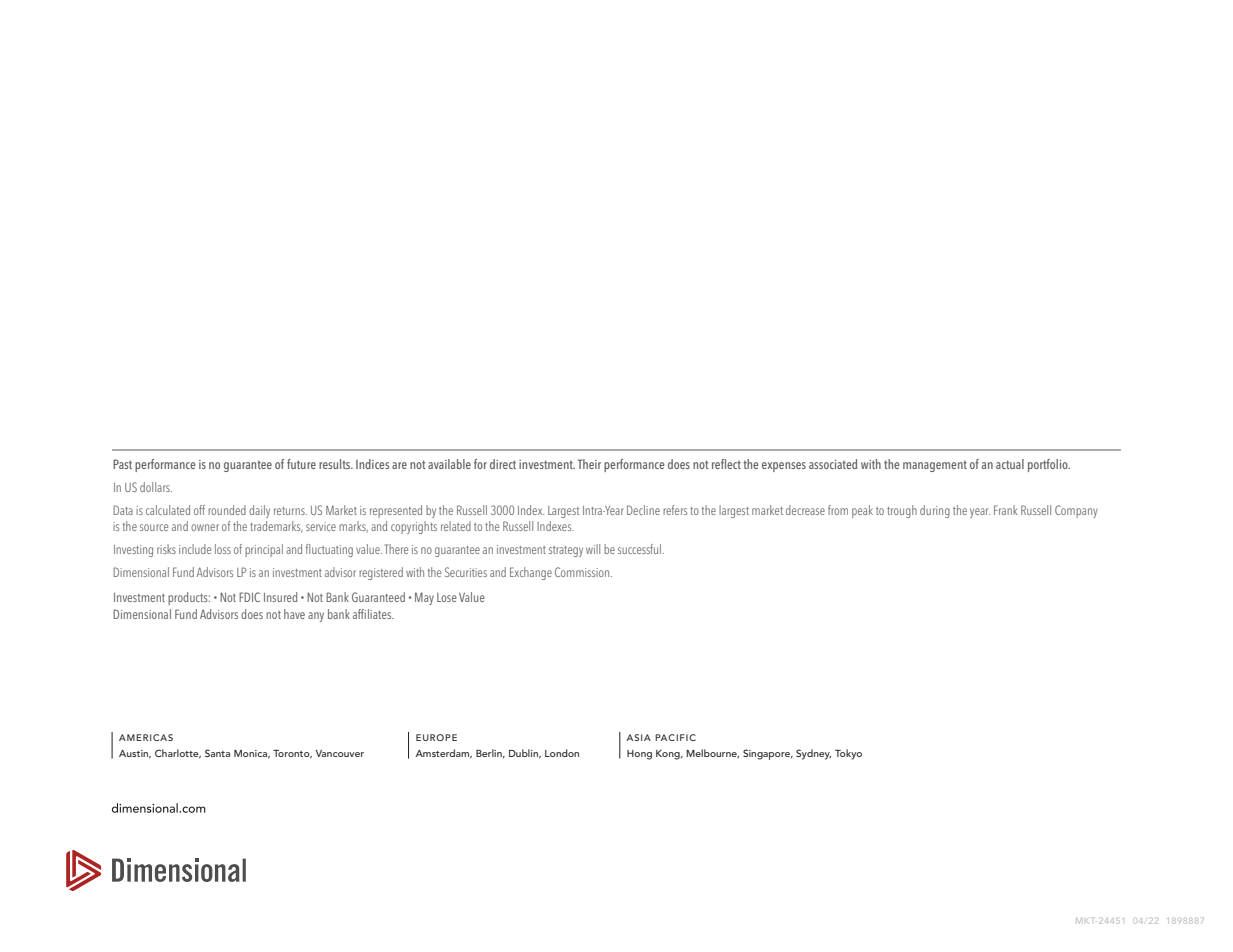 This screenshot has height=952, width=1233. What do you see at coordinates (589, 464) in the screenshot?
I see `Their` at bounding box center [589, 464].
